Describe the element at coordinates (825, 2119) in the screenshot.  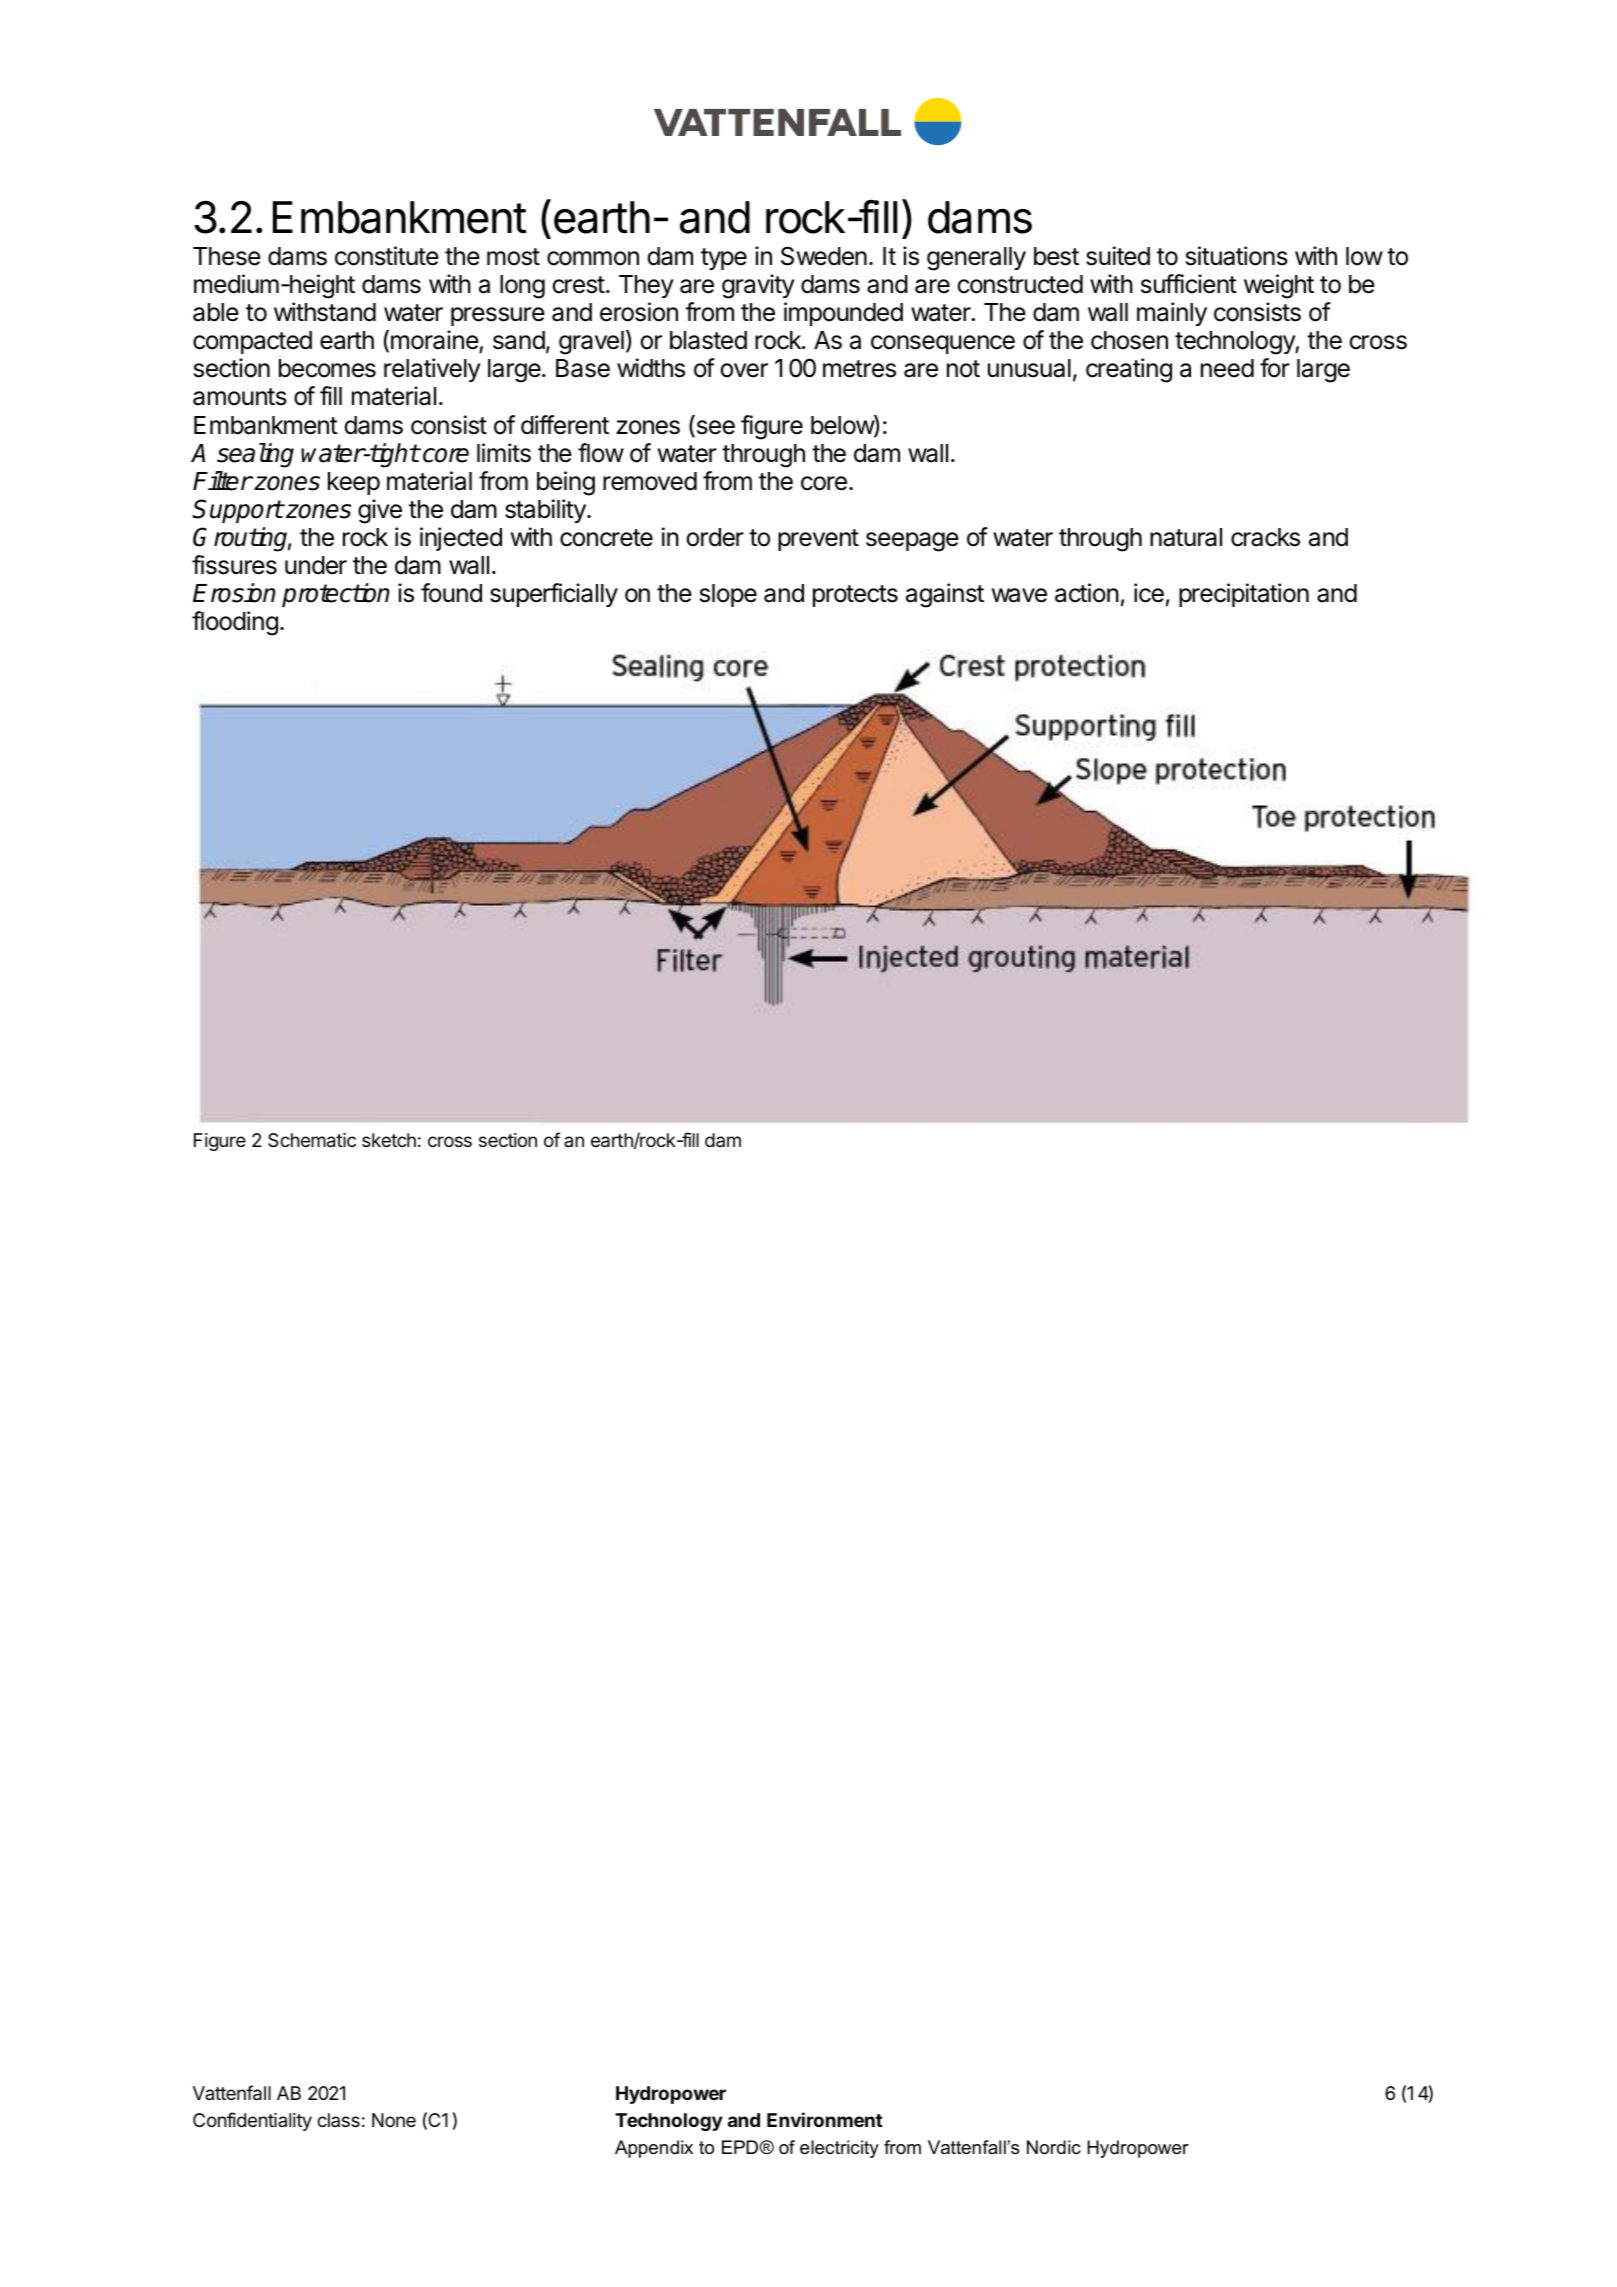
I see `Environment` at that location.
